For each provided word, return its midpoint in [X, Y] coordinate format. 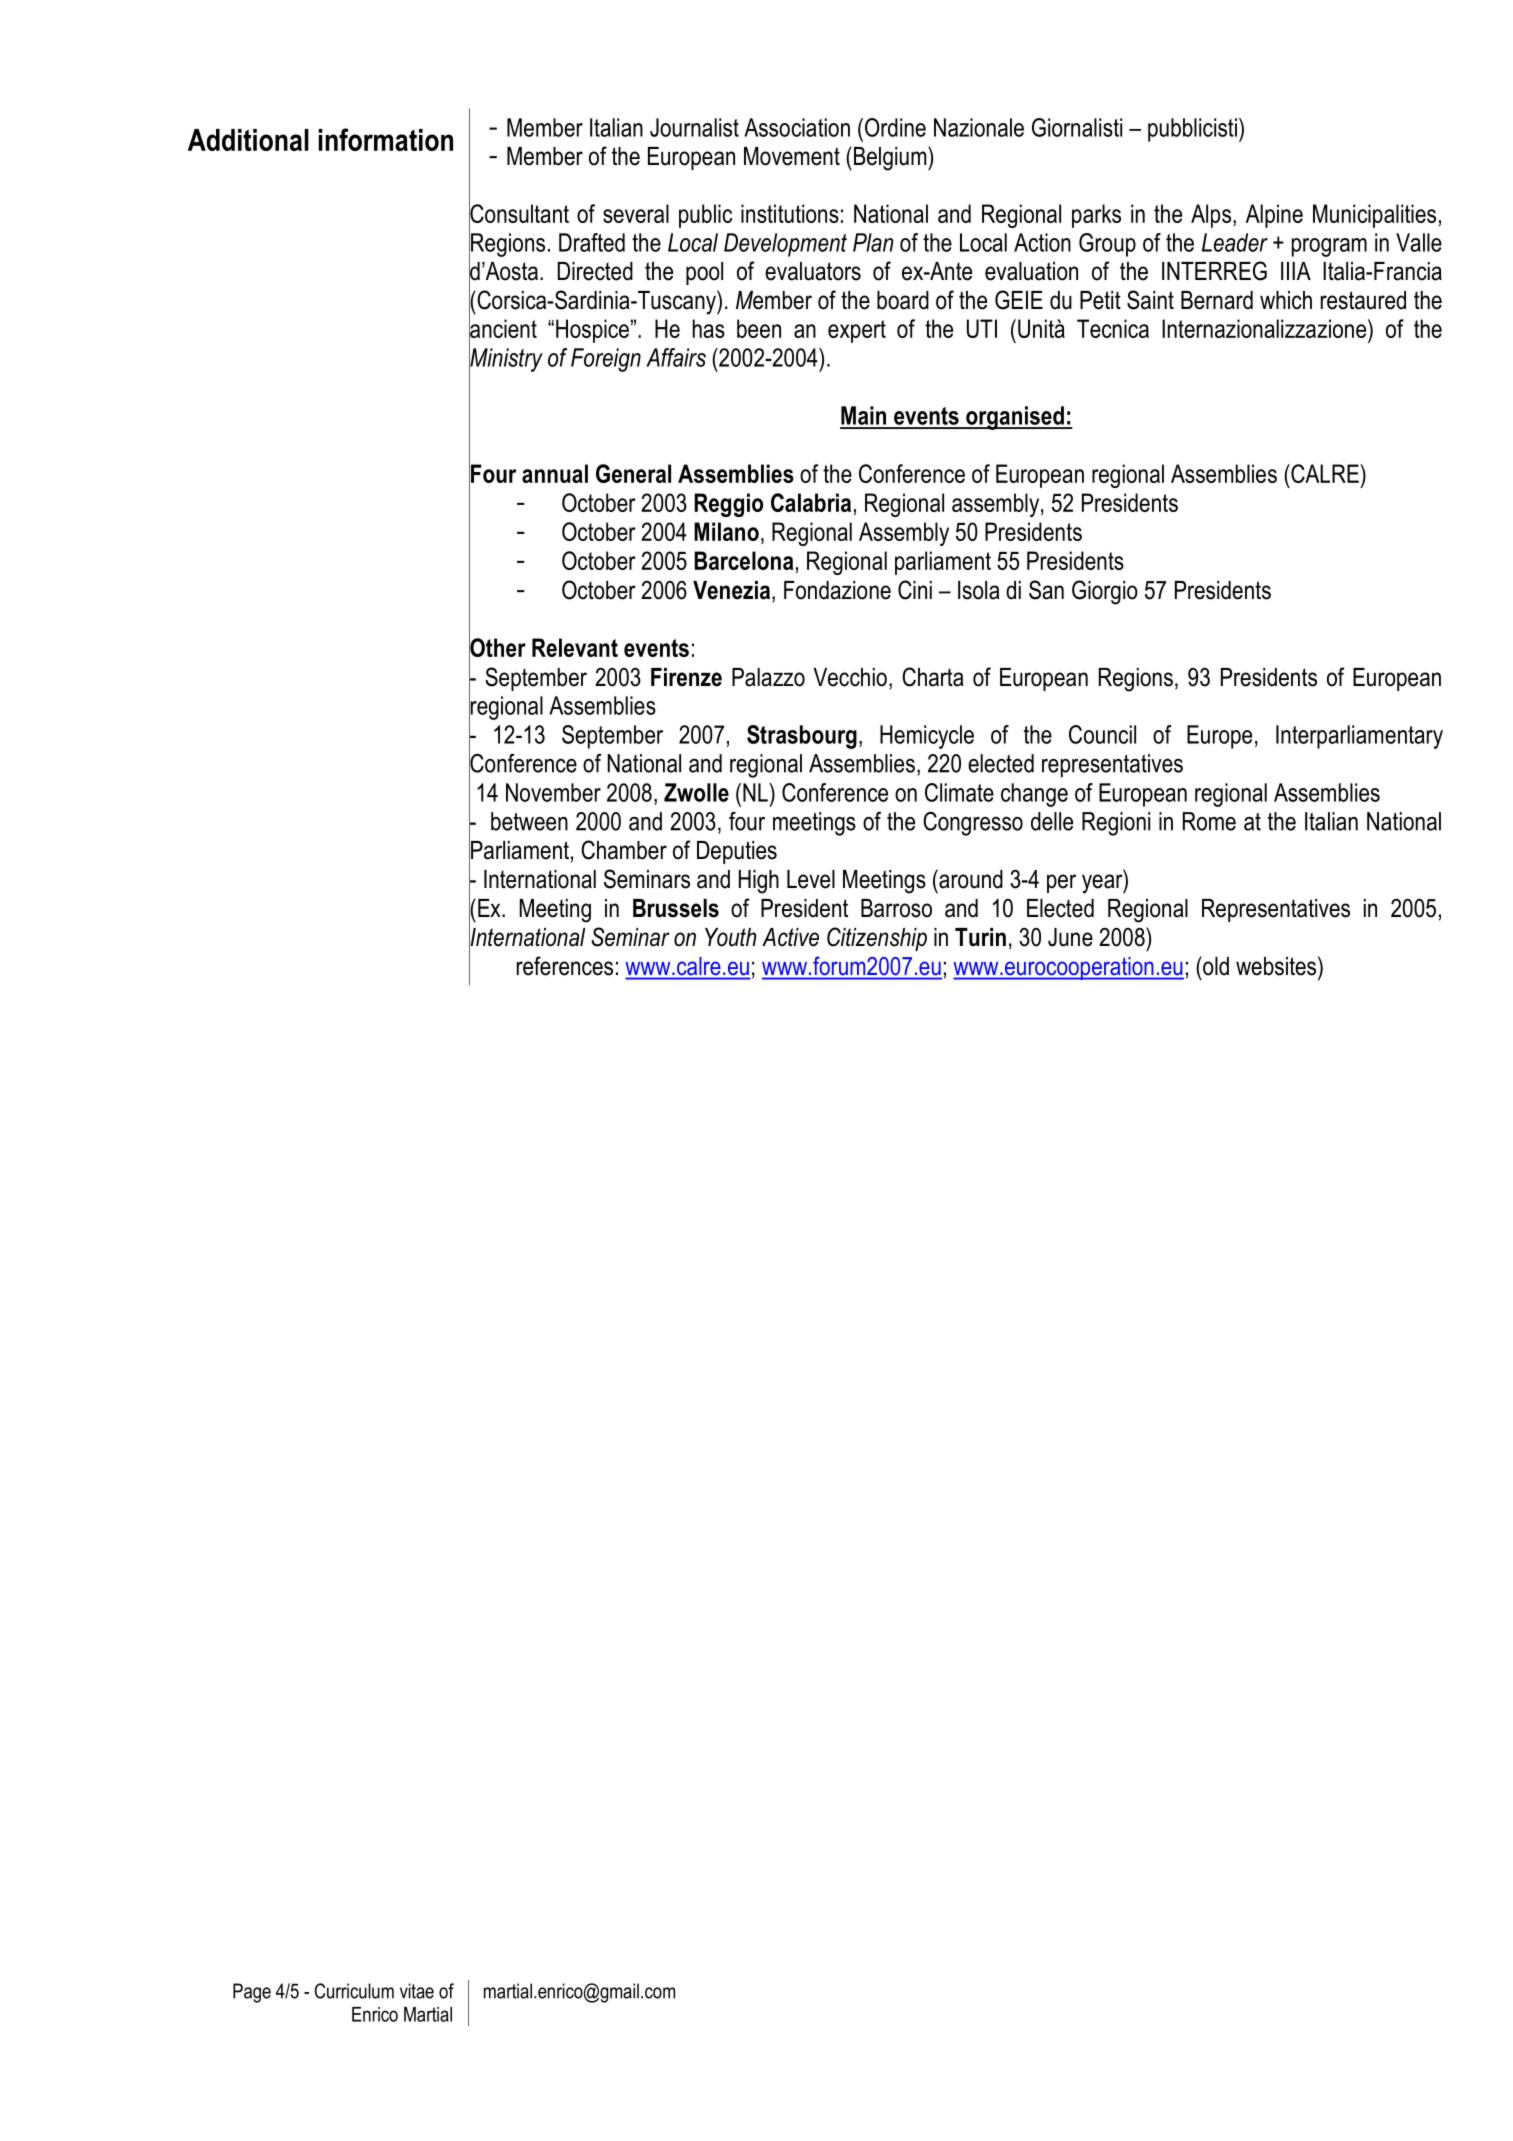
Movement [792, 156]
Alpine [1274, 216]
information [385, 139]
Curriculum [354, 1991]
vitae [417, 1991]
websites [1277, 966]
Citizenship [877, 939]
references [565, 966]
